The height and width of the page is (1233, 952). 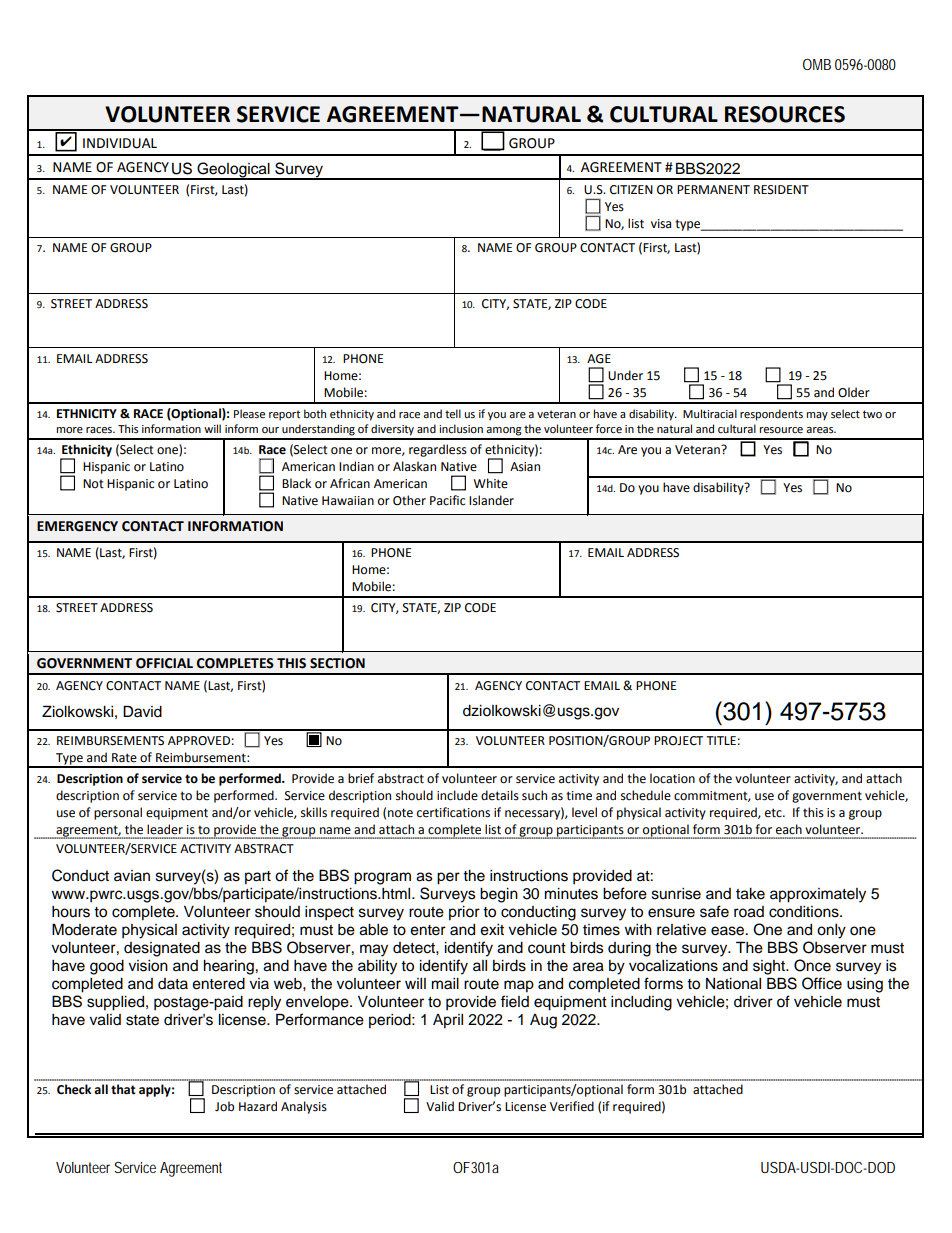 I want to click on level, so click(x=584, y=812).
